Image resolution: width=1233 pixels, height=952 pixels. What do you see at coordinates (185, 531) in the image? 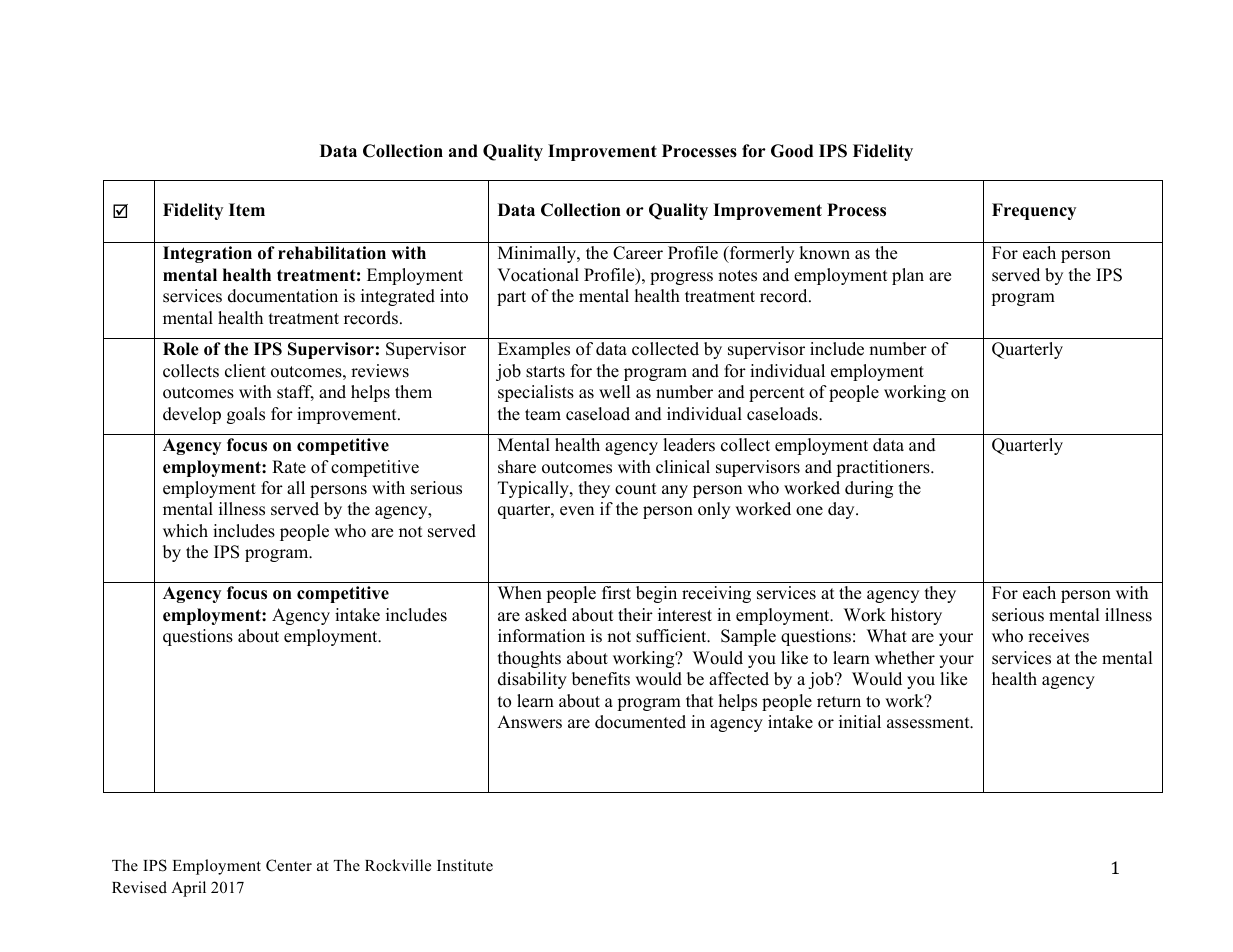
I see `which` at bounding box center [185, 531].
